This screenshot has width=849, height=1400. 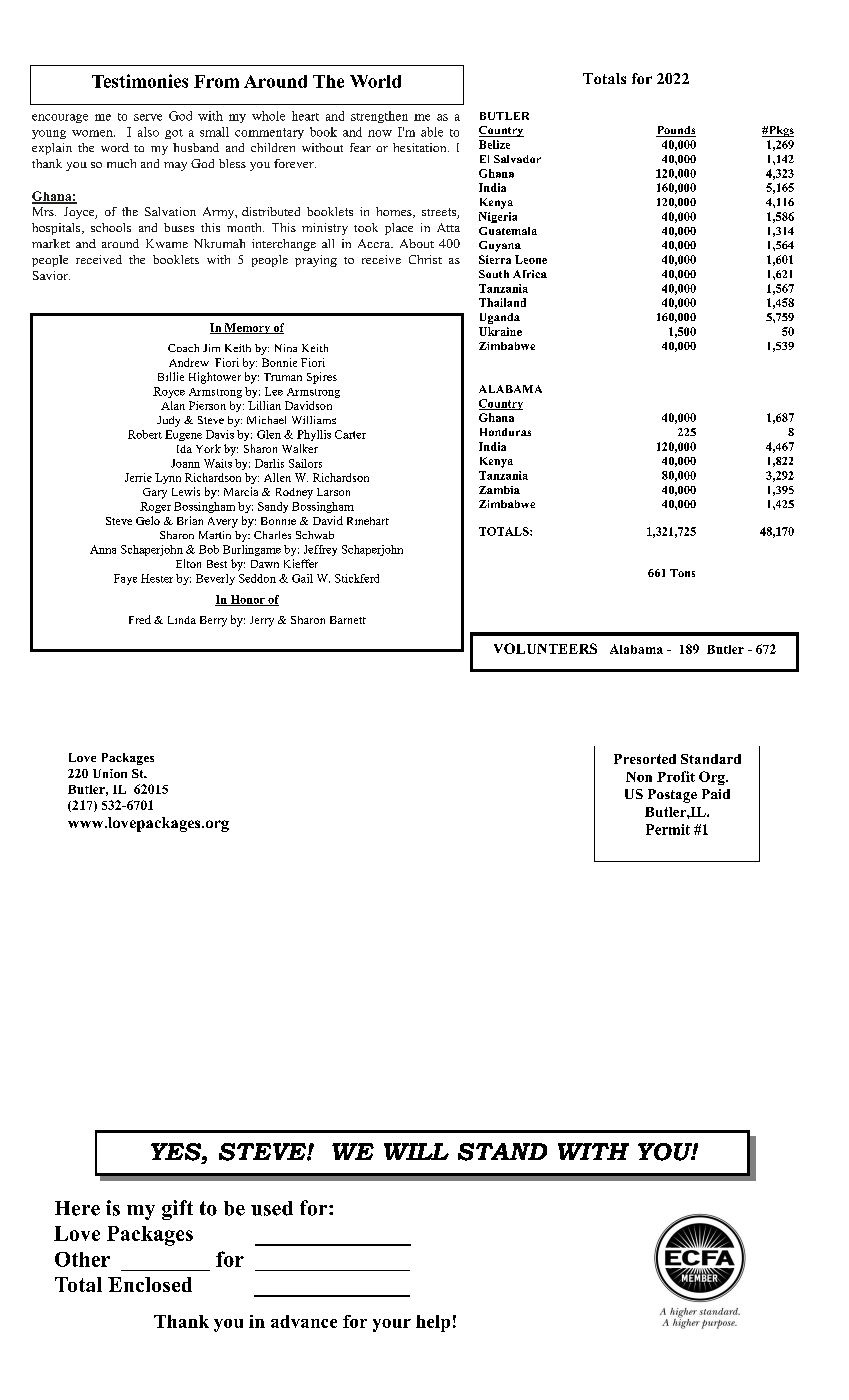 I want to click on help, so click(x=433, y=1323).
